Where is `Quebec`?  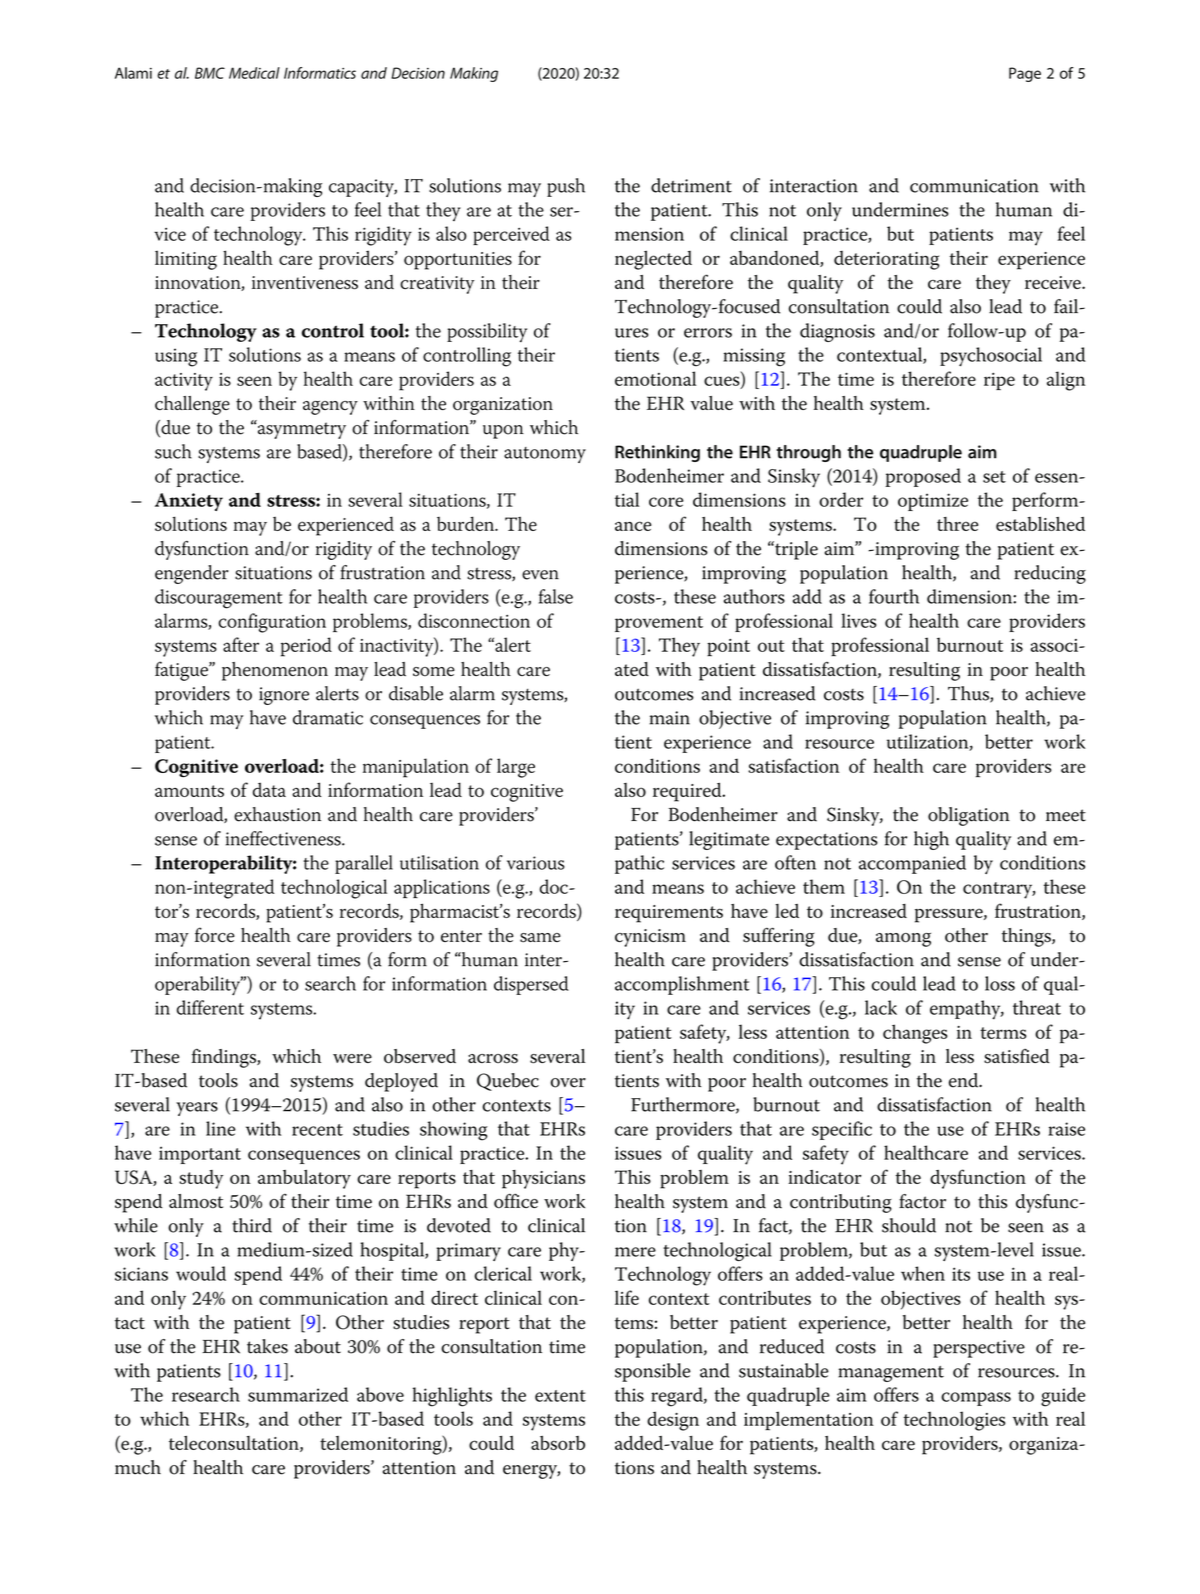
Quebec is located at coordinates (508, 1082).
